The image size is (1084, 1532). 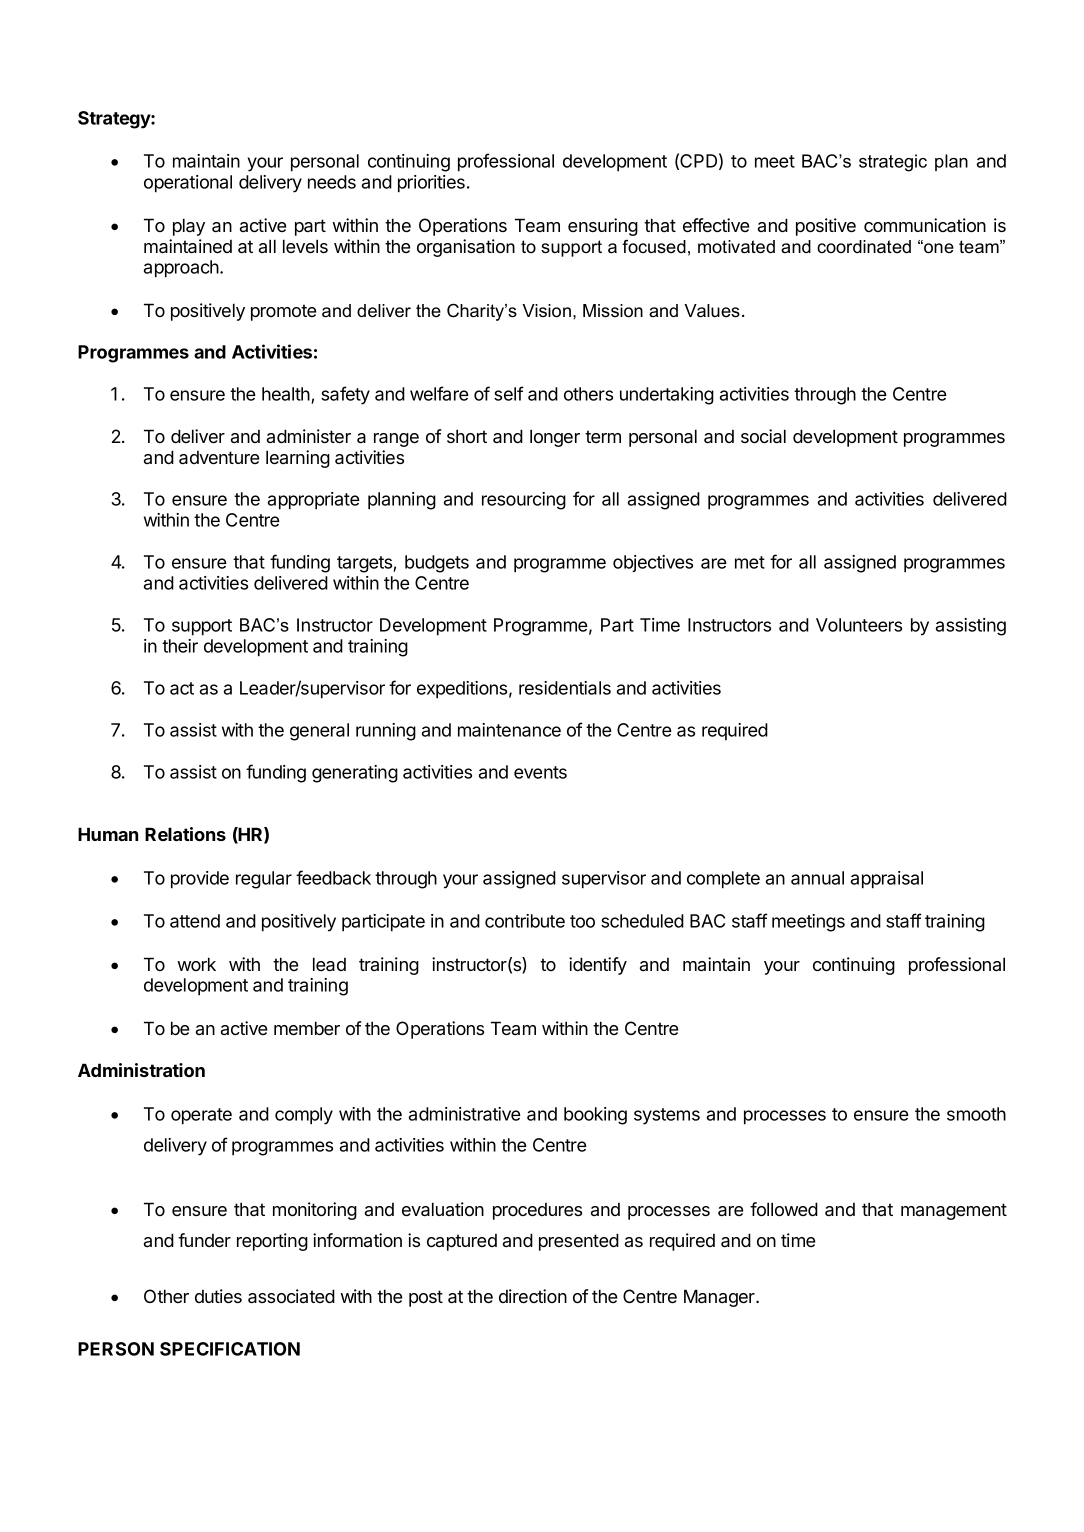 I want to click on ensuring, so click(x=603, y=227).
